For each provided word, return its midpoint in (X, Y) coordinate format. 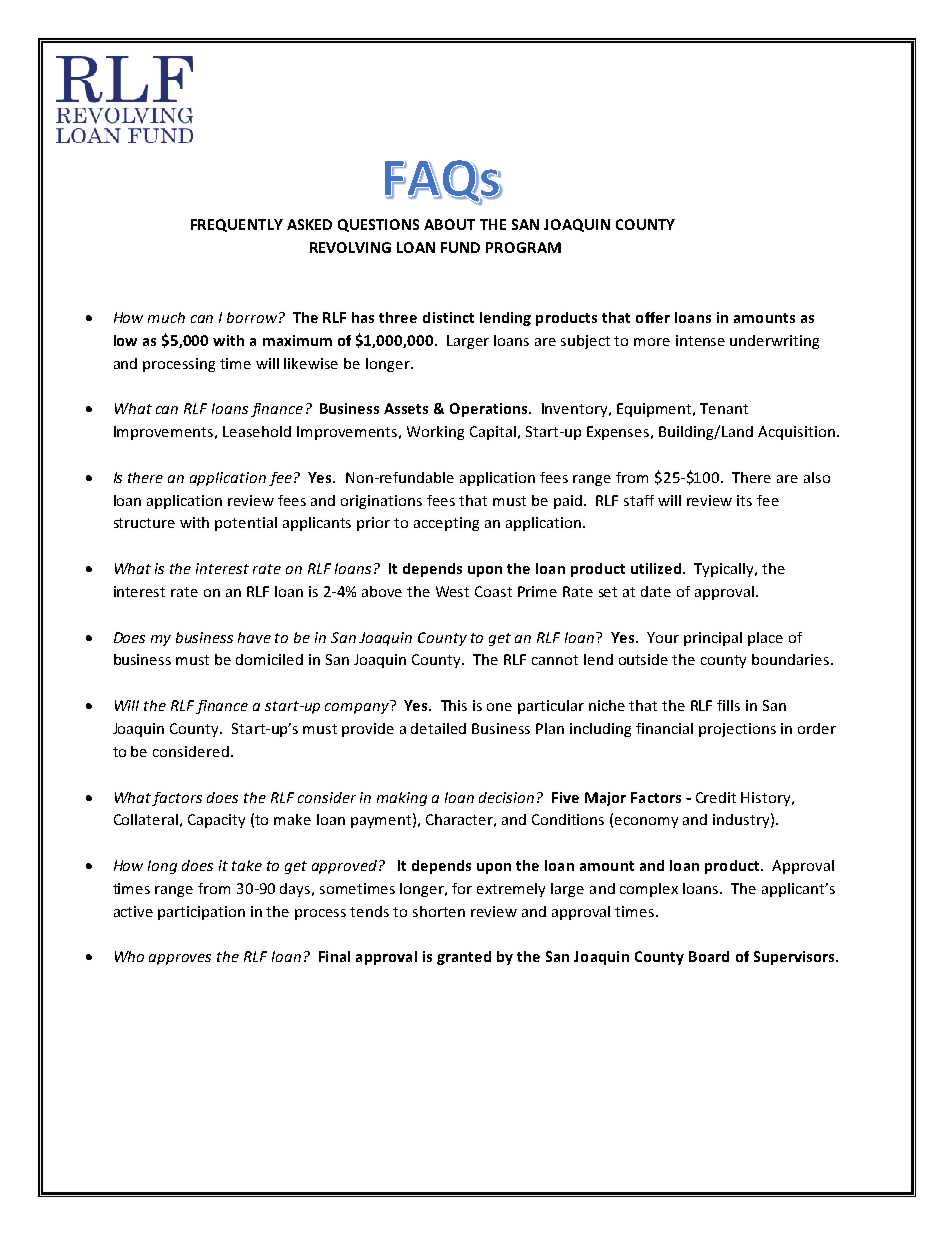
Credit (716, 797)
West (452, 591)
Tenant (724, 408)
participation (201, 913)
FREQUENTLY (237, 225)
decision (506, 797)
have (254, 637)
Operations (490, 410)
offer (653, 317)
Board (709, 956)
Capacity (216, 821)
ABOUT (449, 224)
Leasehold (257, 431)
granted (464, 958)
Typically (725, 570)
